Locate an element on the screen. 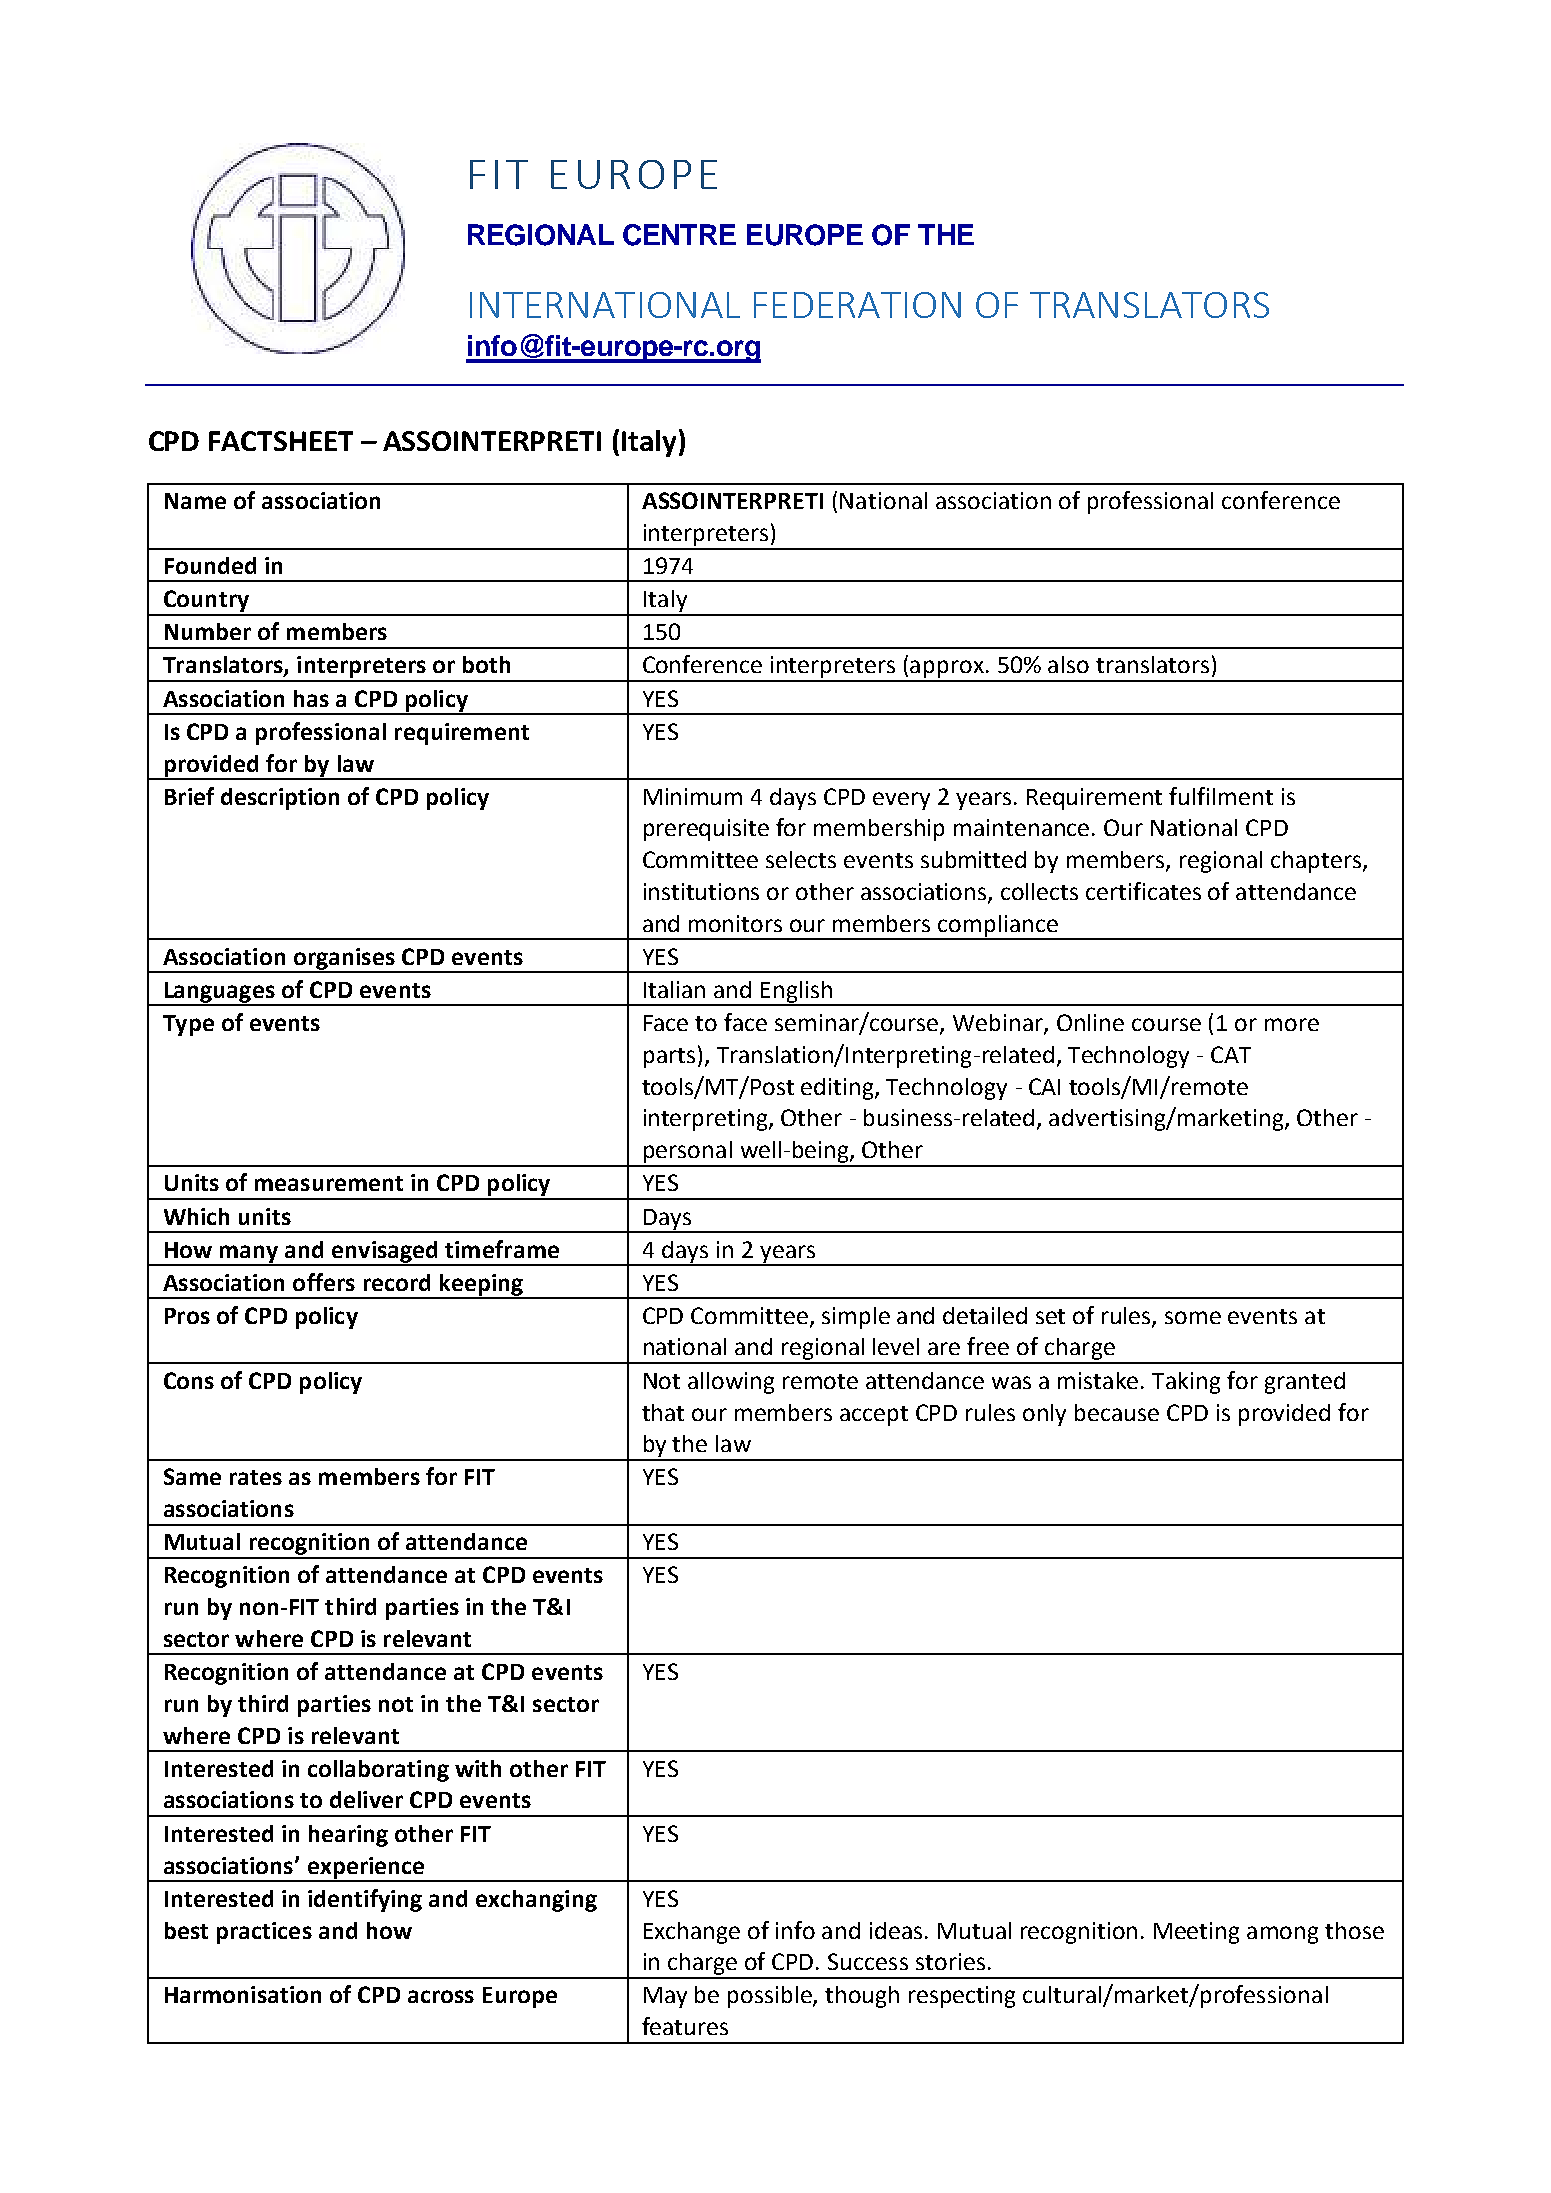 The height and width of the screenshot is (2193, 1551). FEDERATION is located at coordinates (857, 305).
